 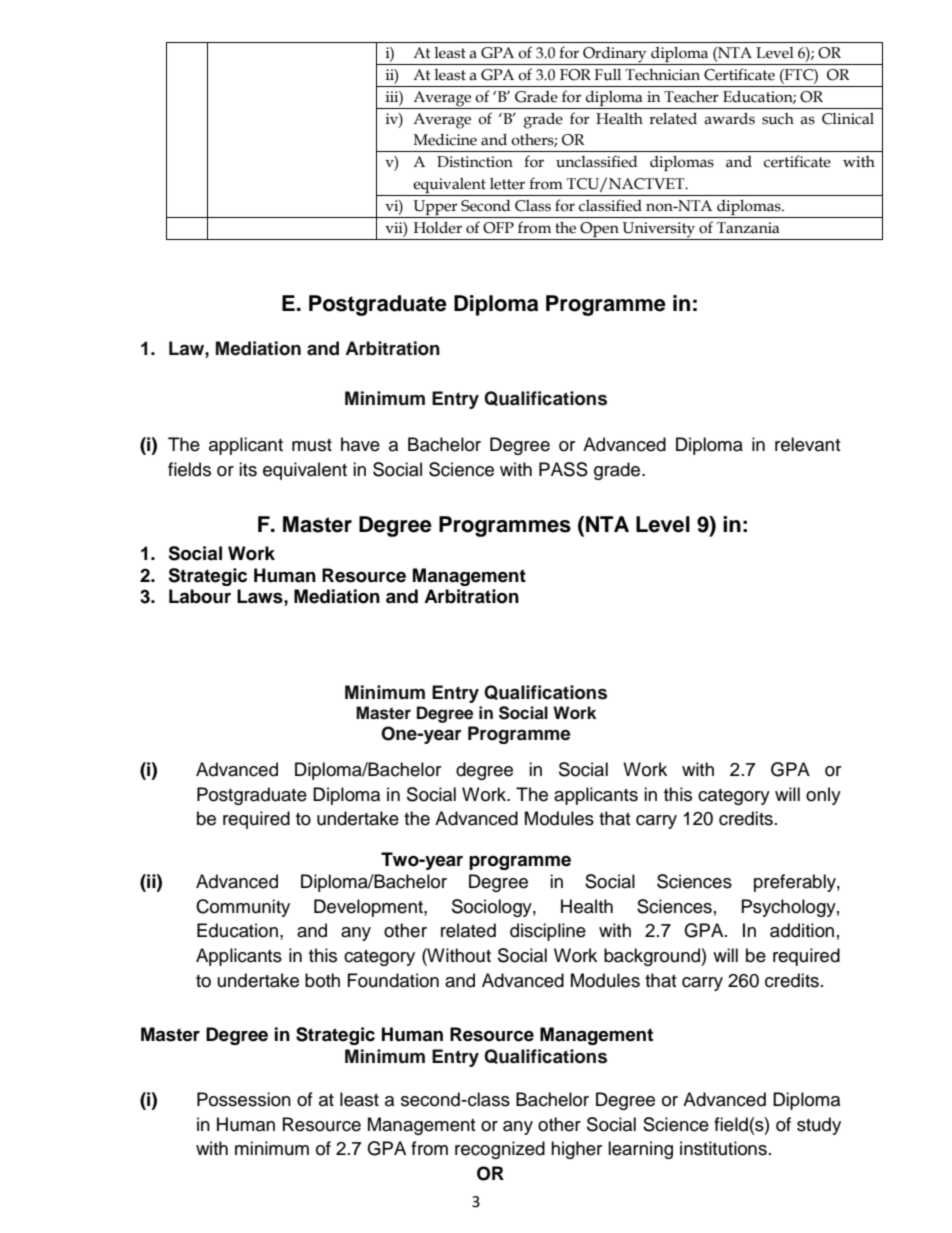 What do you see at coordinates (823, 796) in the screenshot?
I see `only` at bounding box center [823, 796].
